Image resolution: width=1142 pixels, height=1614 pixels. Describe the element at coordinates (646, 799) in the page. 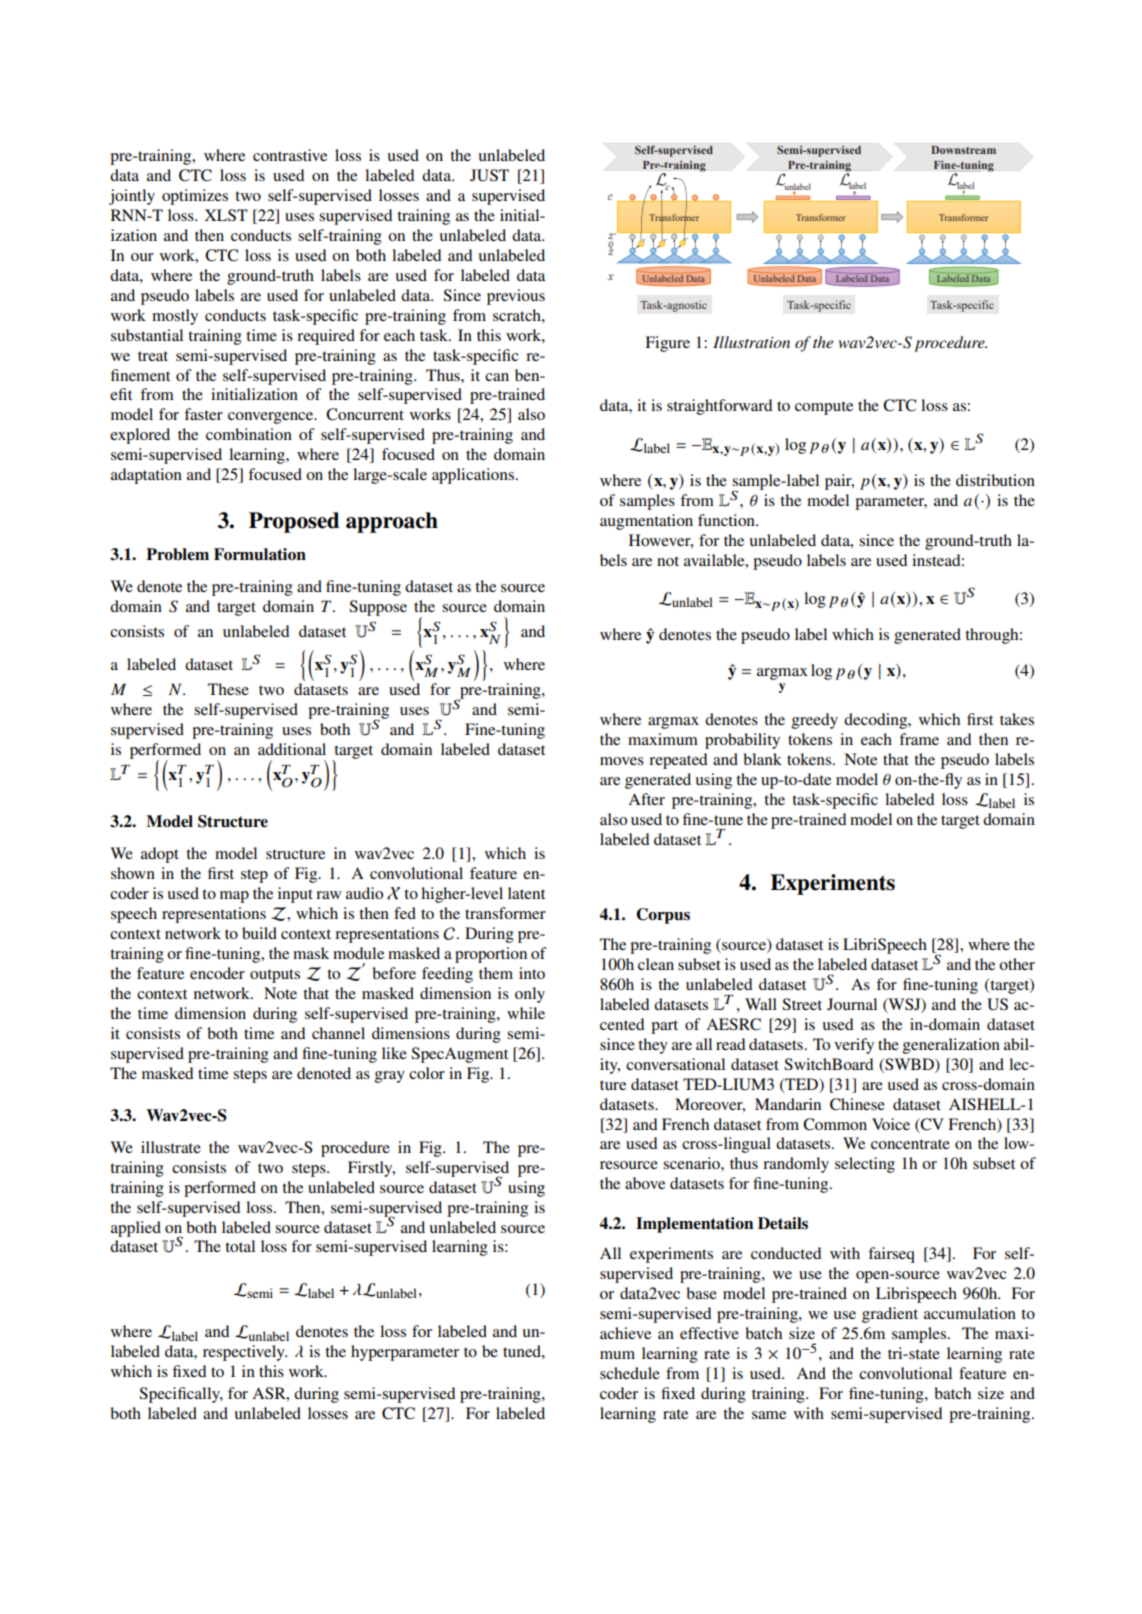

I see `After` at that location.
